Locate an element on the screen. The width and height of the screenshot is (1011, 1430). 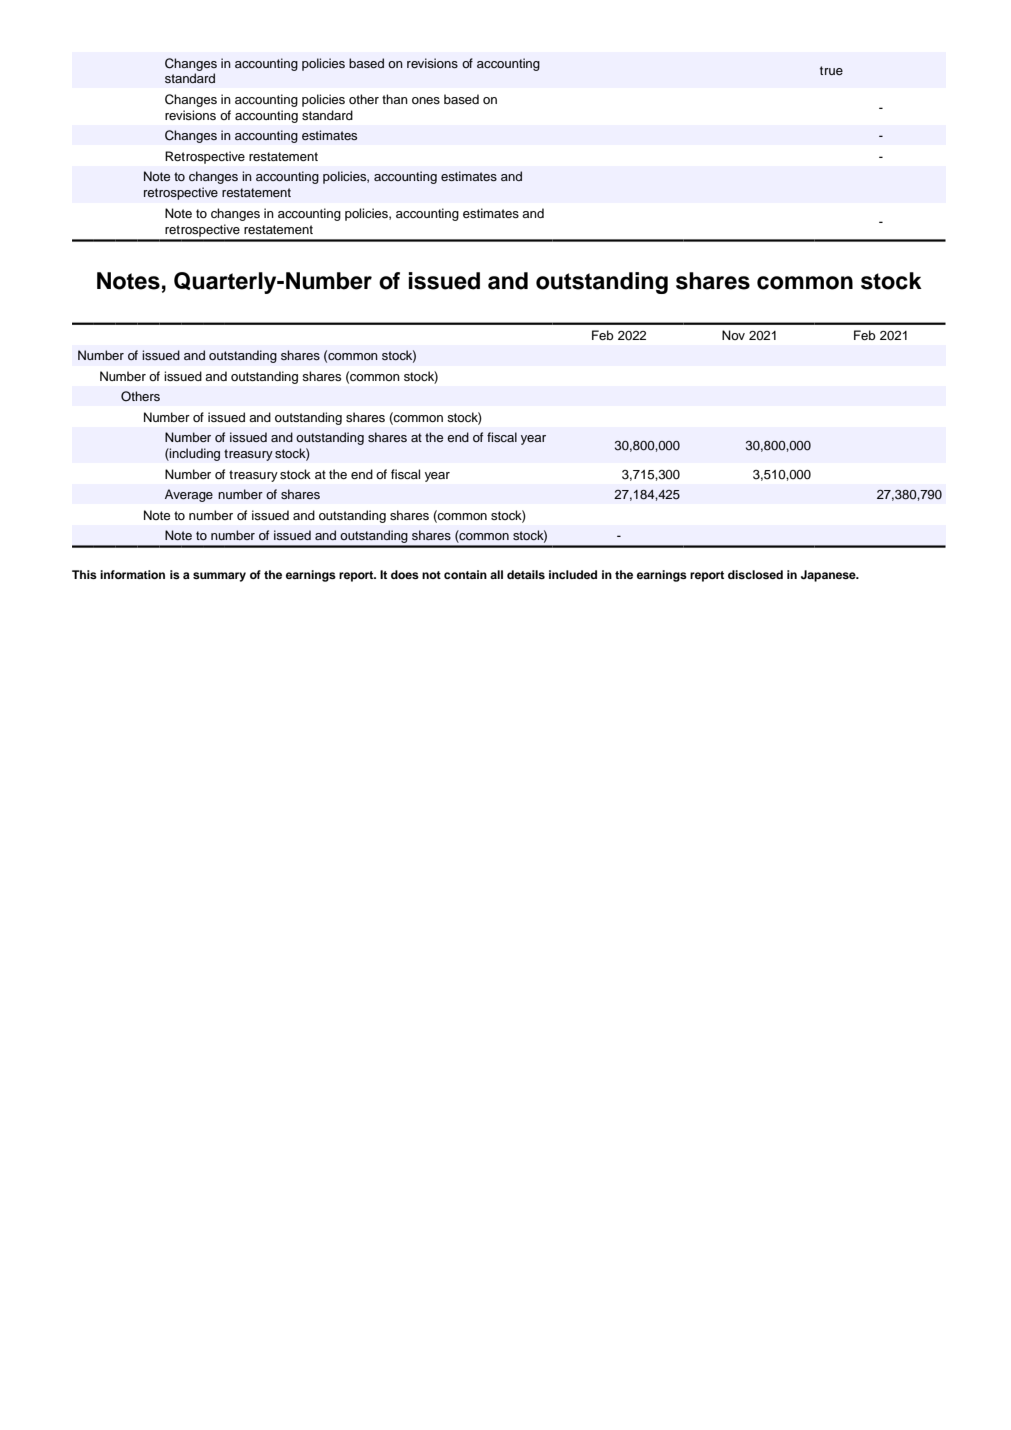
disclosed is located at coordinates (755, 574).
